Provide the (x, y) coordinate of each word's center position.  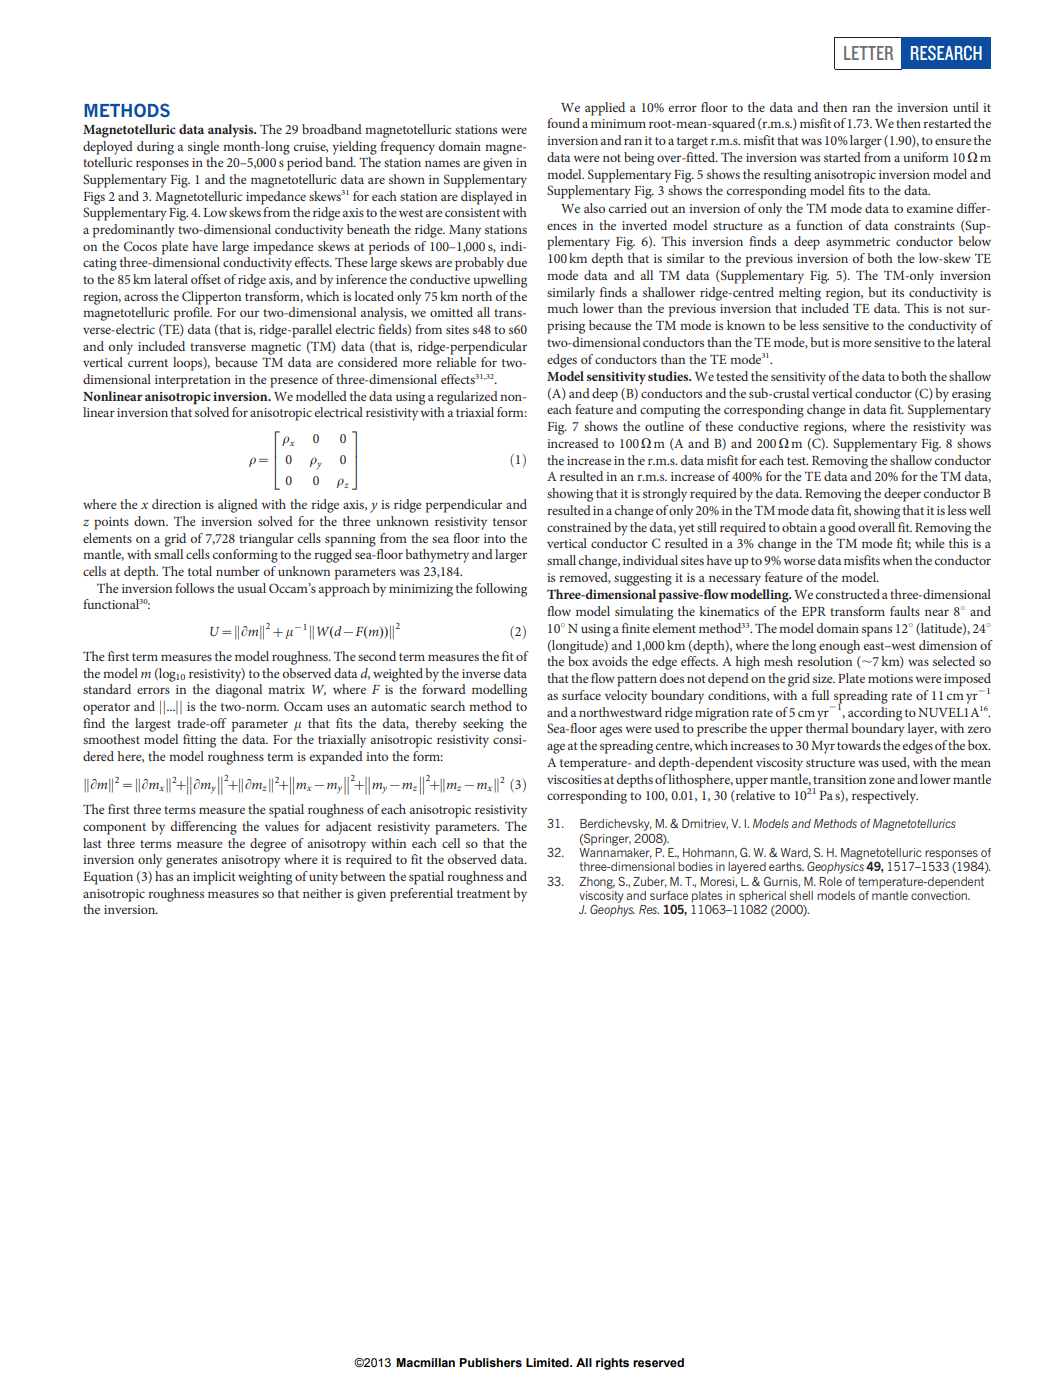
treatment (484, 894)
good (842, 529)
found (563, 123)
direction (176, 504)
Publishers (490, 1363)
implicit (214, 878)
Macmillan (425, 1362)
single (203, 148)
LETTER (868, 53)
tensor (510, 522)
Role (830, 881)
